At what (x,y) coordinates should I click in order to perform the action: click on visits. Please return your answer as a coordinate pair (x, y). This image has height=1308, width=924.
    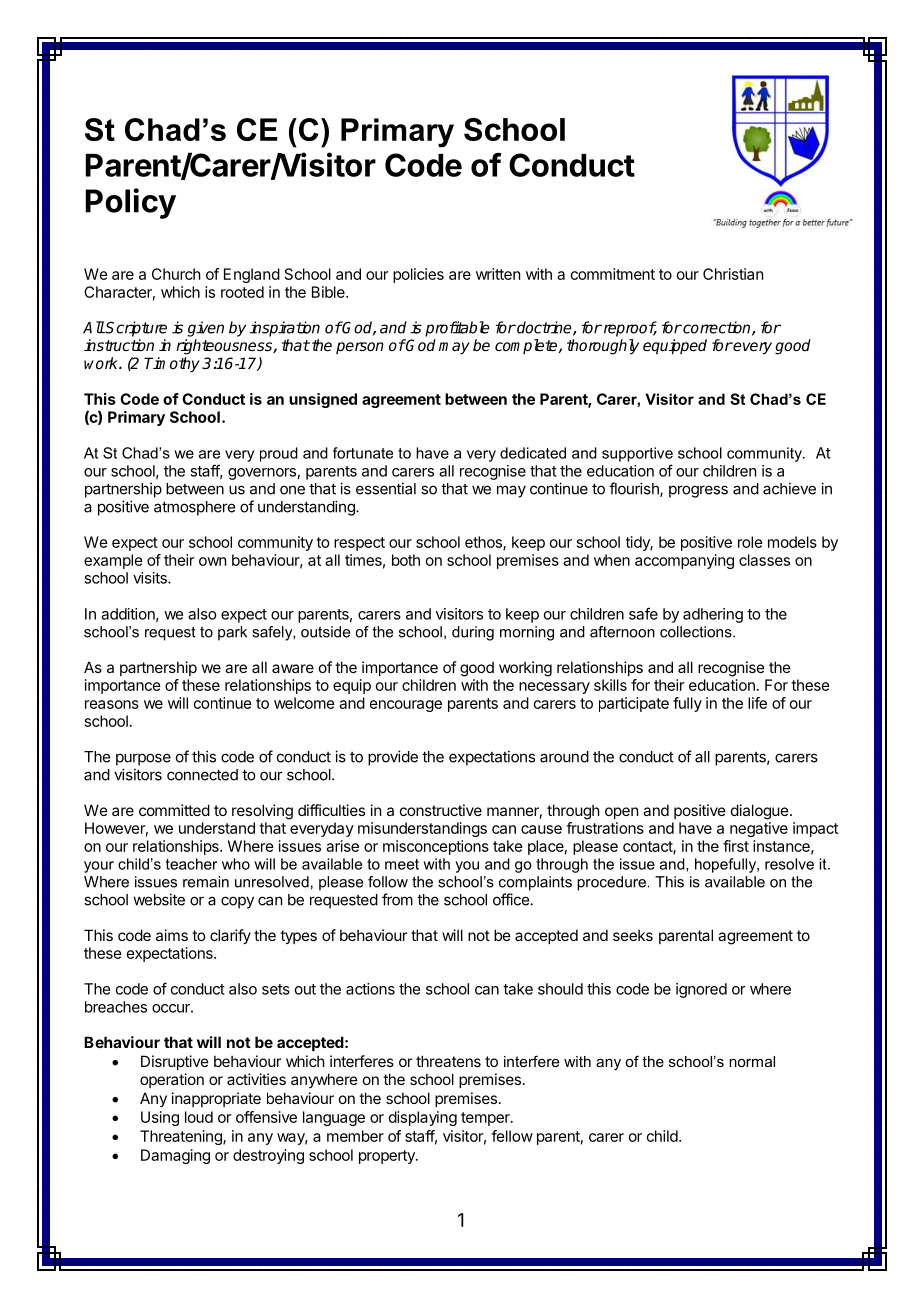
    Looking at the image, I should click on (151, 578).
